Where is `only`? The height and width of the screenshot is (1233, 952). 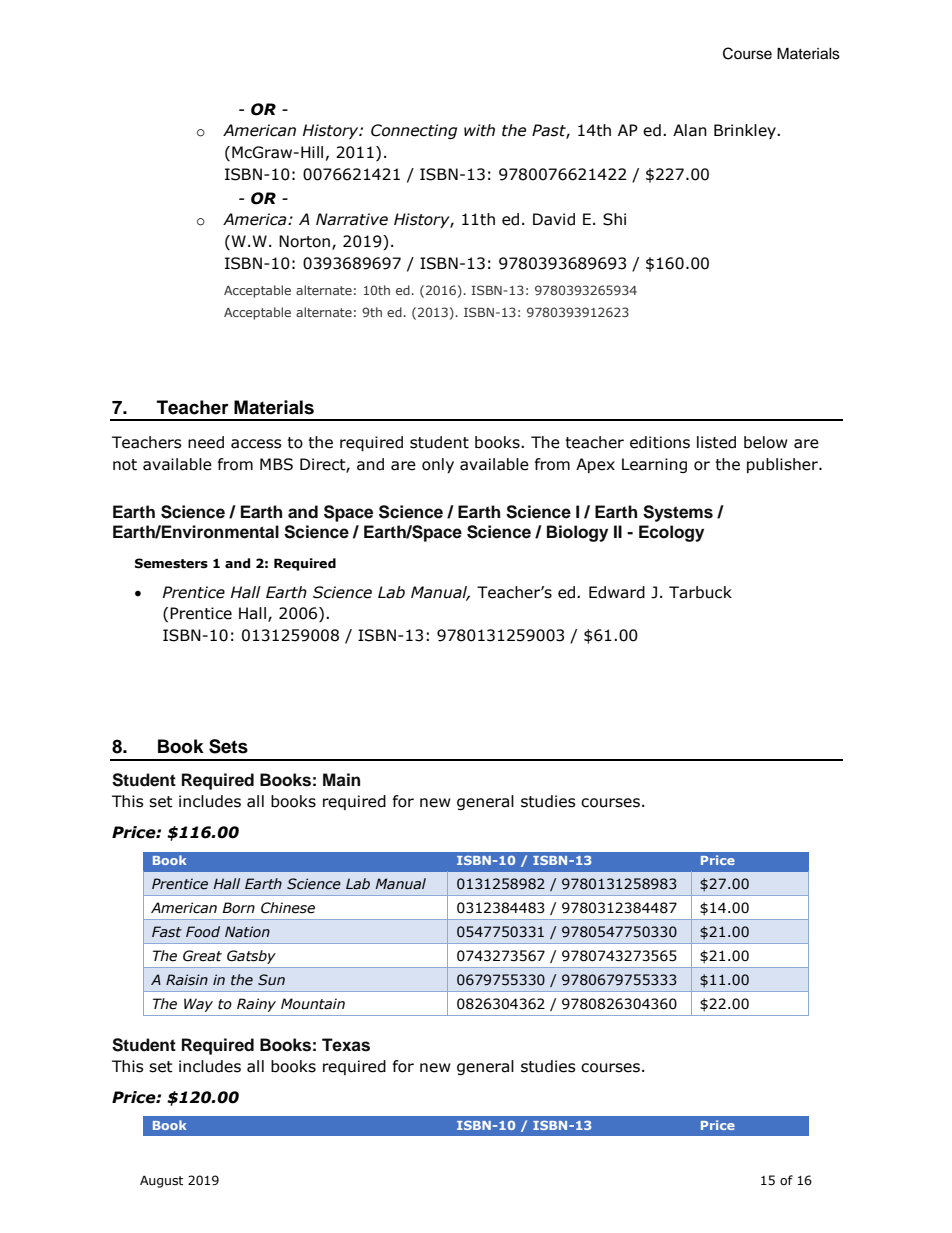
only is located at coordinates (438, 465).
